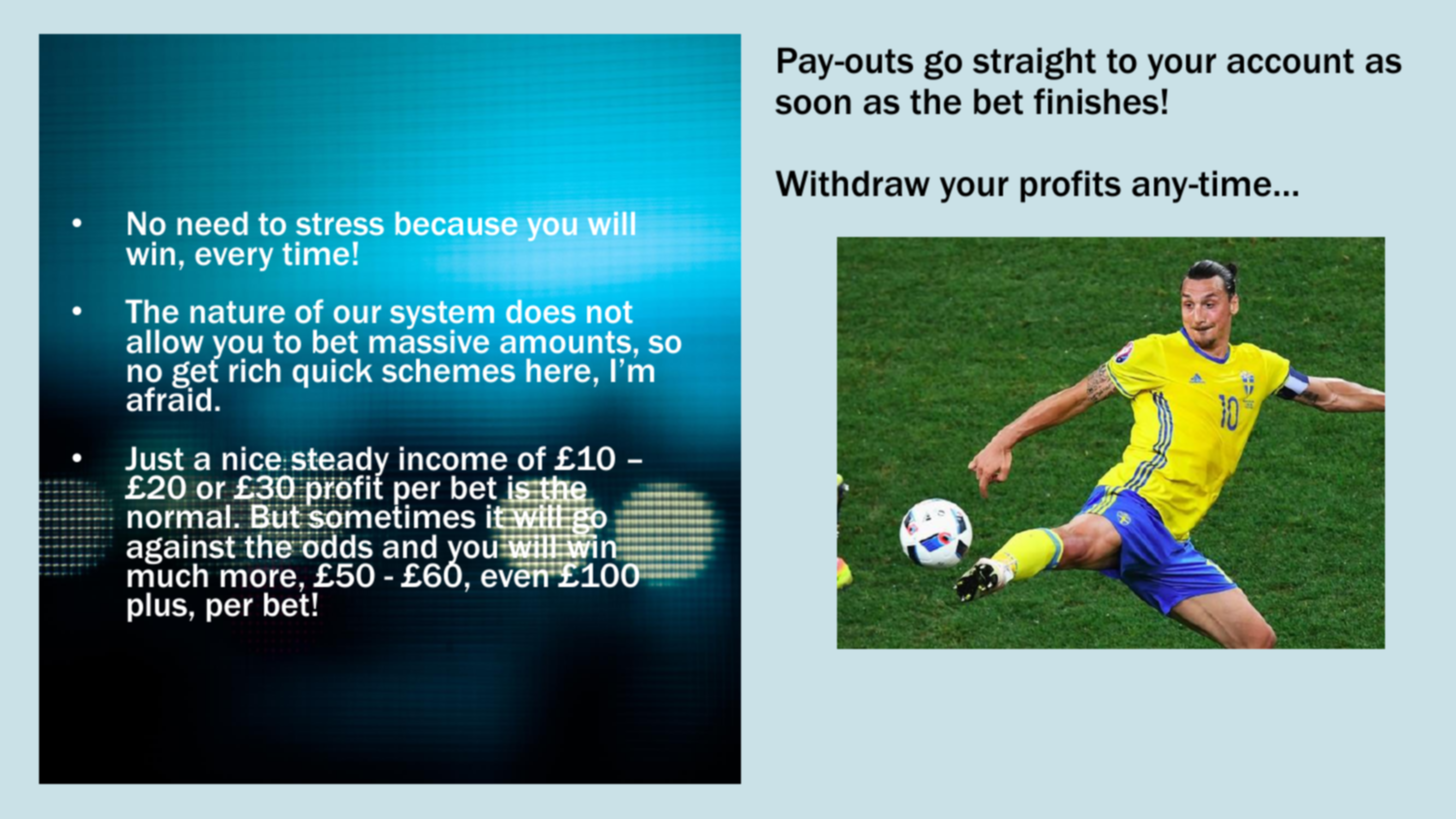 The image size is (1456, 819). I want to click on account, so click(1290, 61).
